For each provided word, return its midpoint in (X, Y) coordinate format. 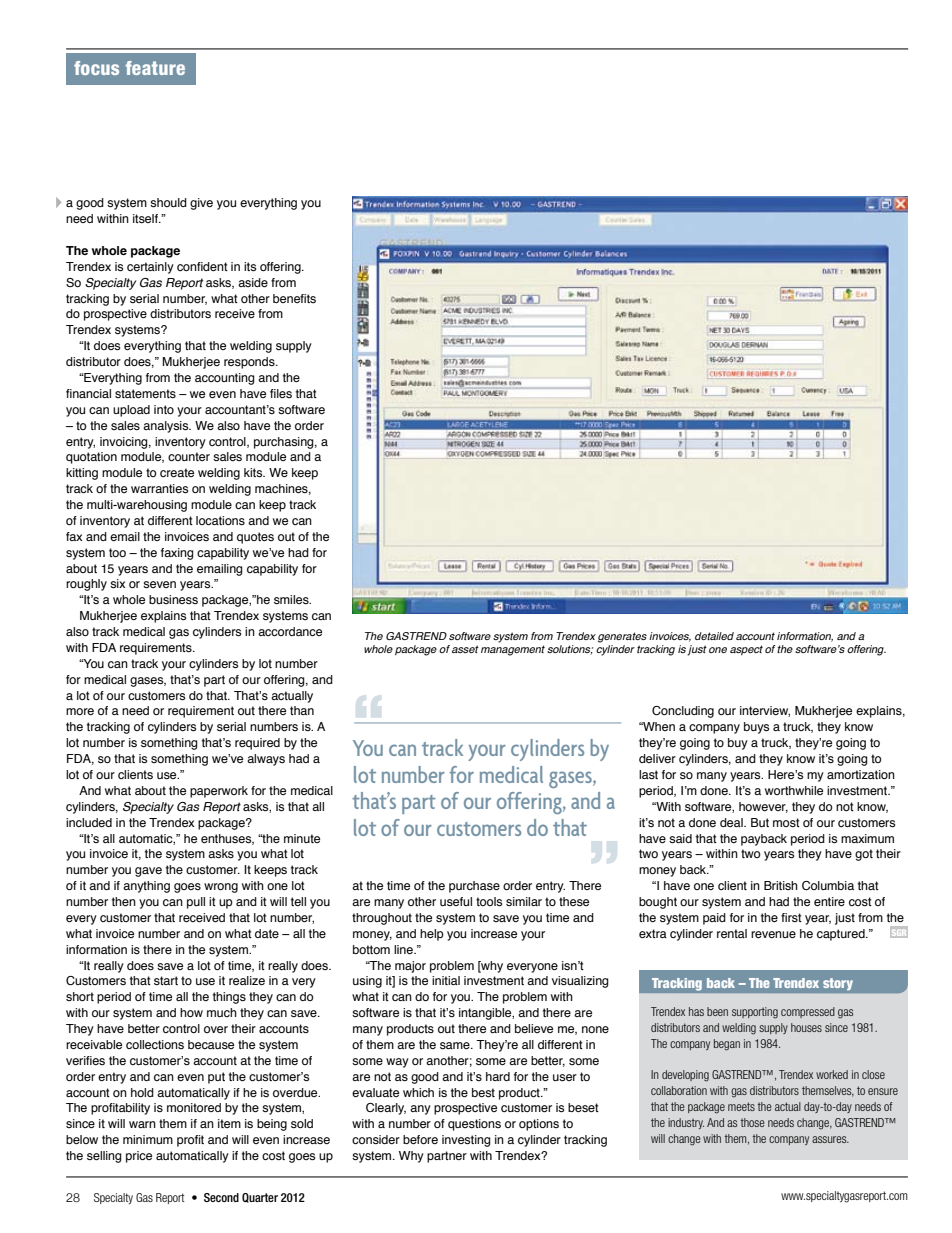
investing (466, 1141)
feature (155, 68)
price (139, 1157)
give (201, 204)
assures (830, 1139)
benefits (294, 298)
